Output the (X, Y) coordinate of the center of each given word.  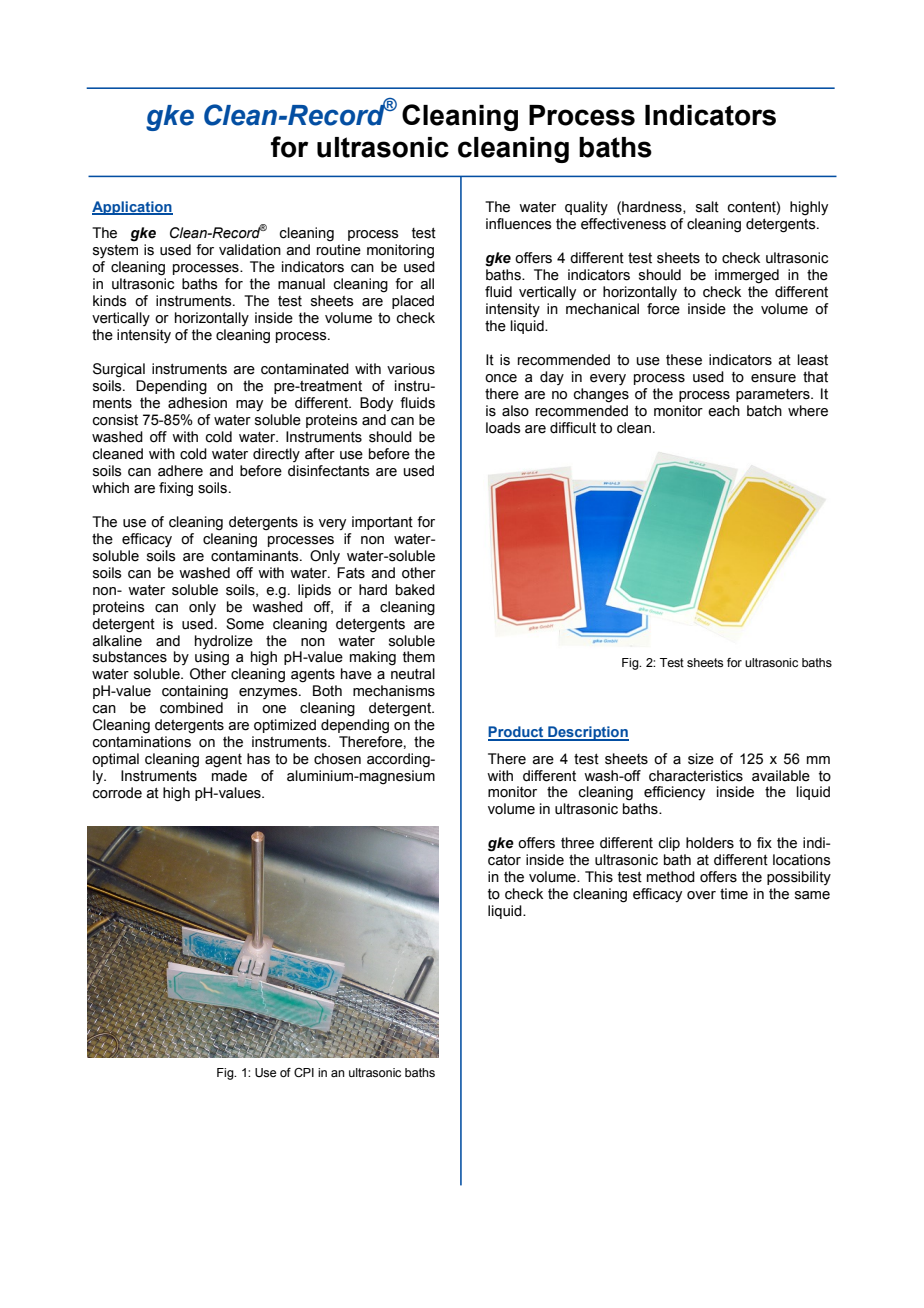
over (701, 895)
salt (707, 207)
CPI (304, 1072)
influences (519, 224)
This (599, 877)
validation (250, 250)
